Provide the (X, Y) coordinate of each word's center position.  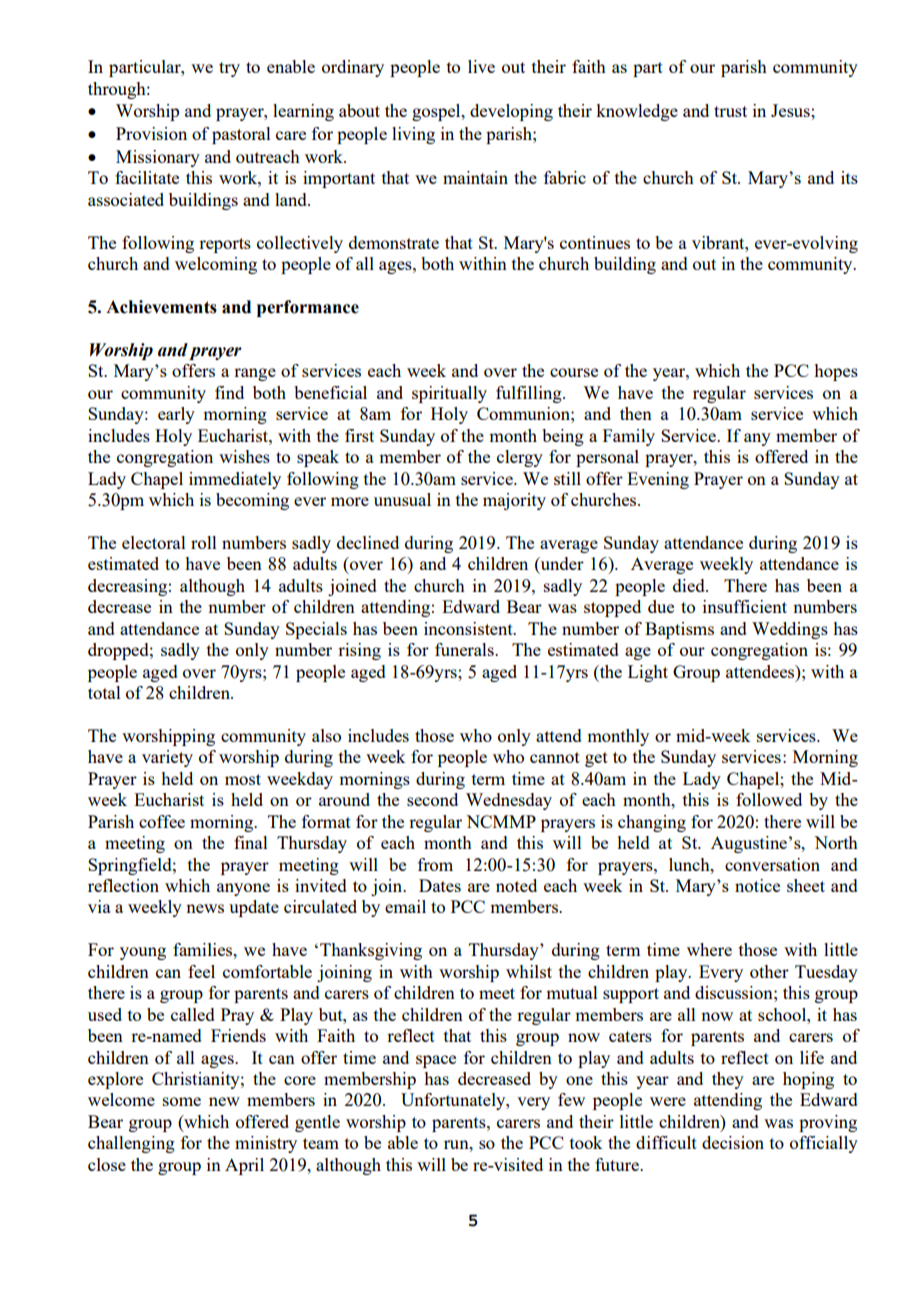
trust (730, 111)
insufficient (745, 606)
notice (757, 885)
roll (204, 542)
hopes (836, 372)
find (229, 392)
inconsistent (469, 628)
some (182, 1101)
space (436, 1061)
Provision (151, 133)
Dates (440, 885)
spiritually (449, 394)
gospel (437, 112)
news (205, 908)
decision (733, 1142)
